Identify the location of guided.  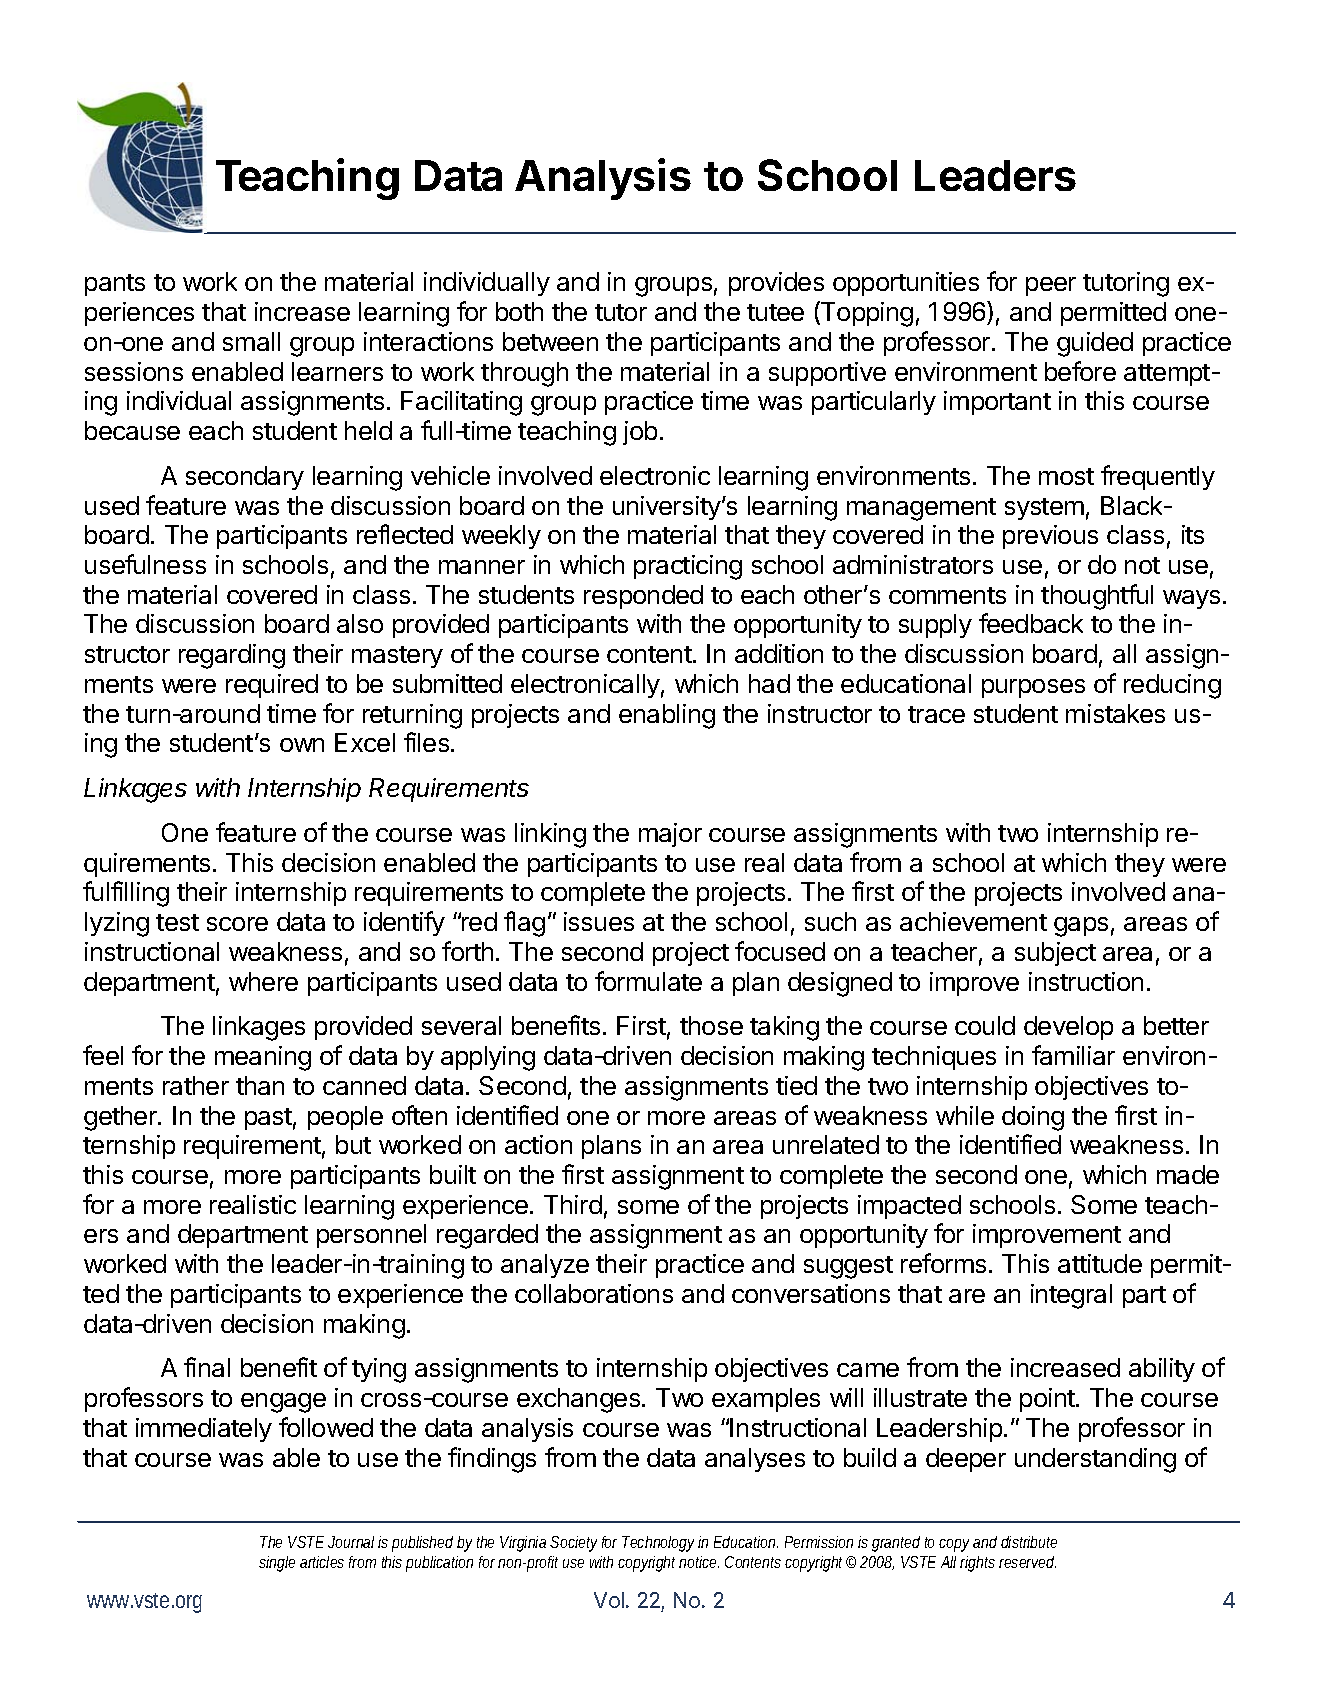
(1095, 344).
